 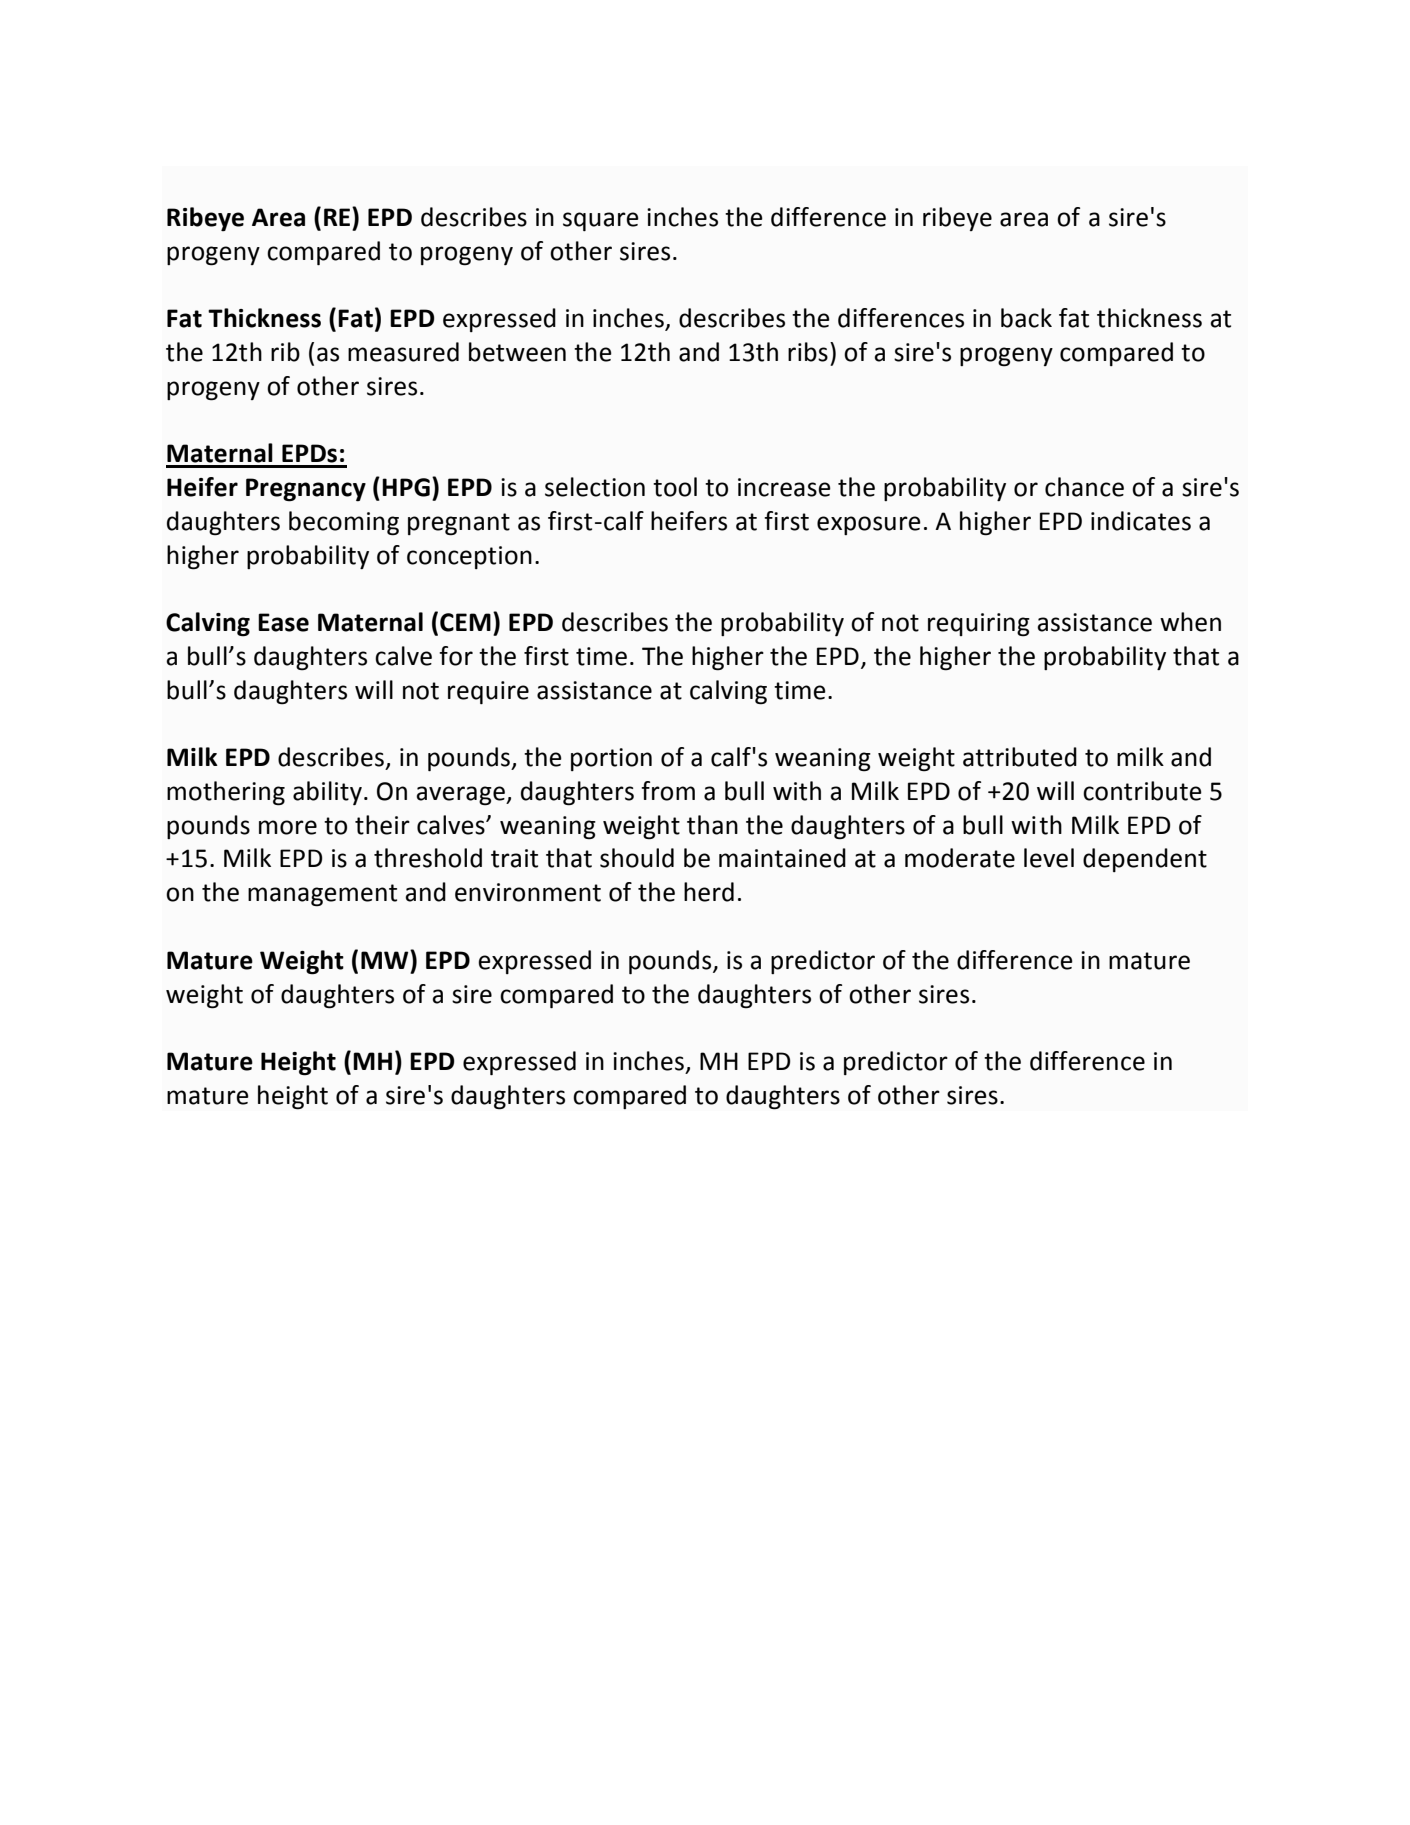 I want to click on back, so click(x=1026, y=318).
